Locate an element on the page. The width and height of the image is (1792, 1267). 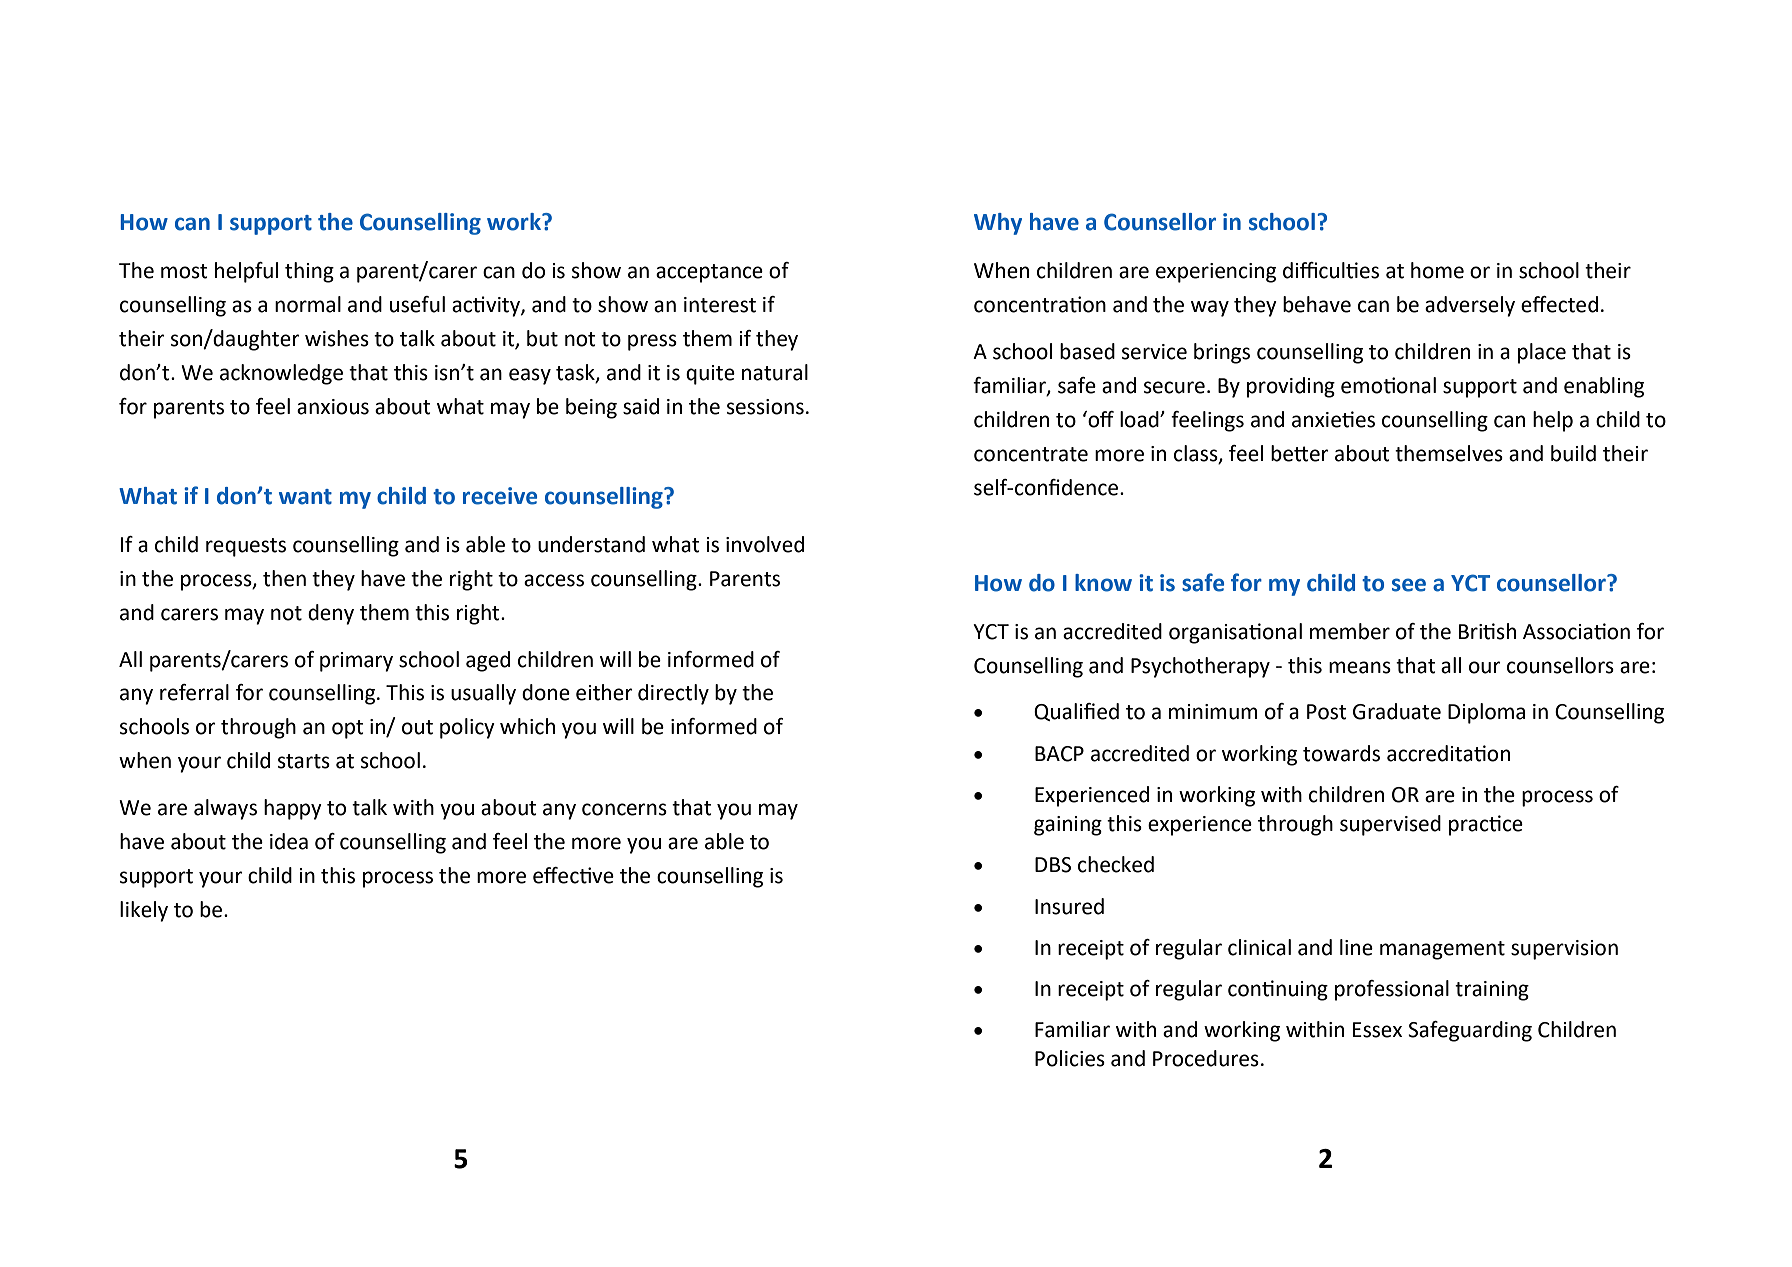
see is located at coordinates (1409, 585).
